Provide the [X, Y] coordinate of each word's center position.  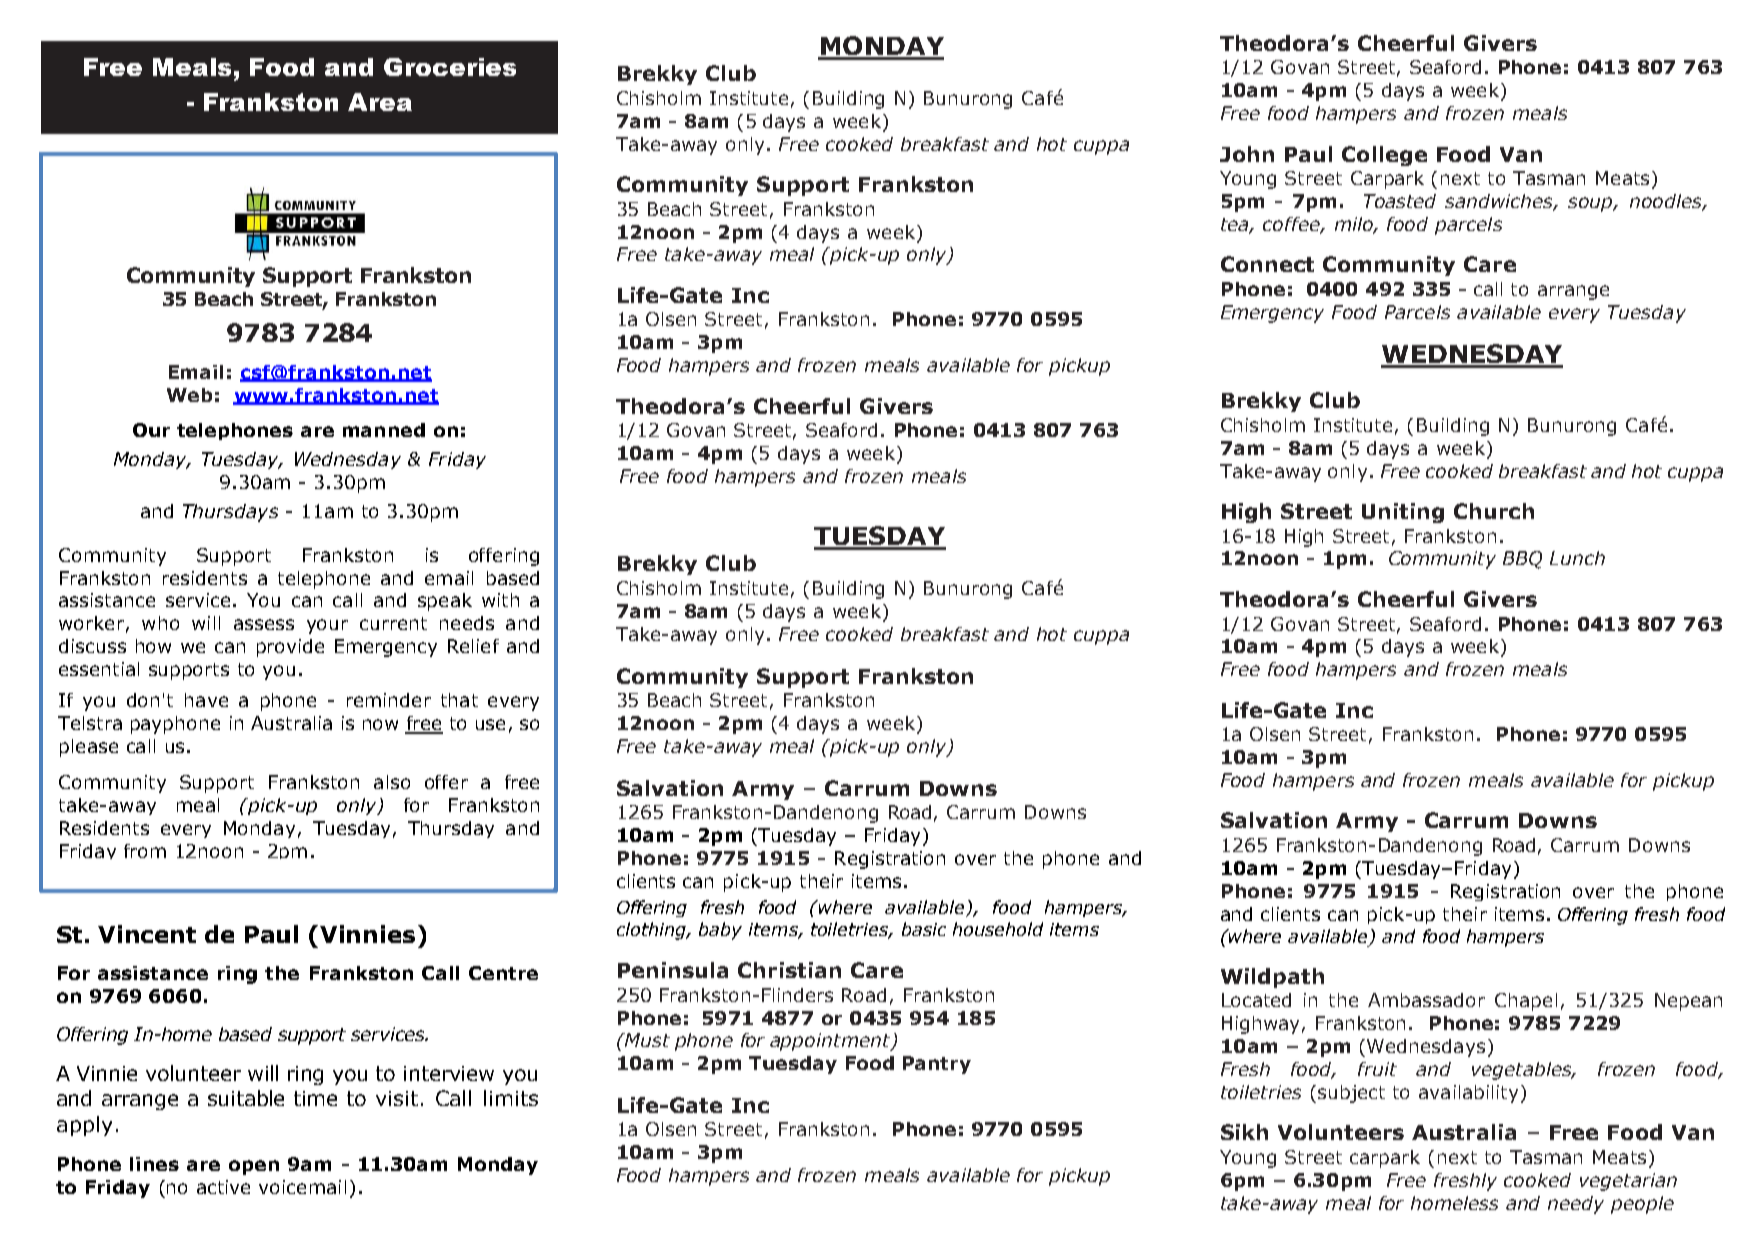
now [380, 724]
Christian [789, 970]
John [1247, 154]
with [500, 600]
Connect [1267, 264]
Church [1494, 511]
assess [264, 624]
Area [380, 102]
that [459, 700]
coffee [1292, 225]
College [1384, 156]
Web [189, 395]
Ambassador [1426, 1000]
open [254, 1167]
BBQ [1522, 560]
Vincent [147, 934]
